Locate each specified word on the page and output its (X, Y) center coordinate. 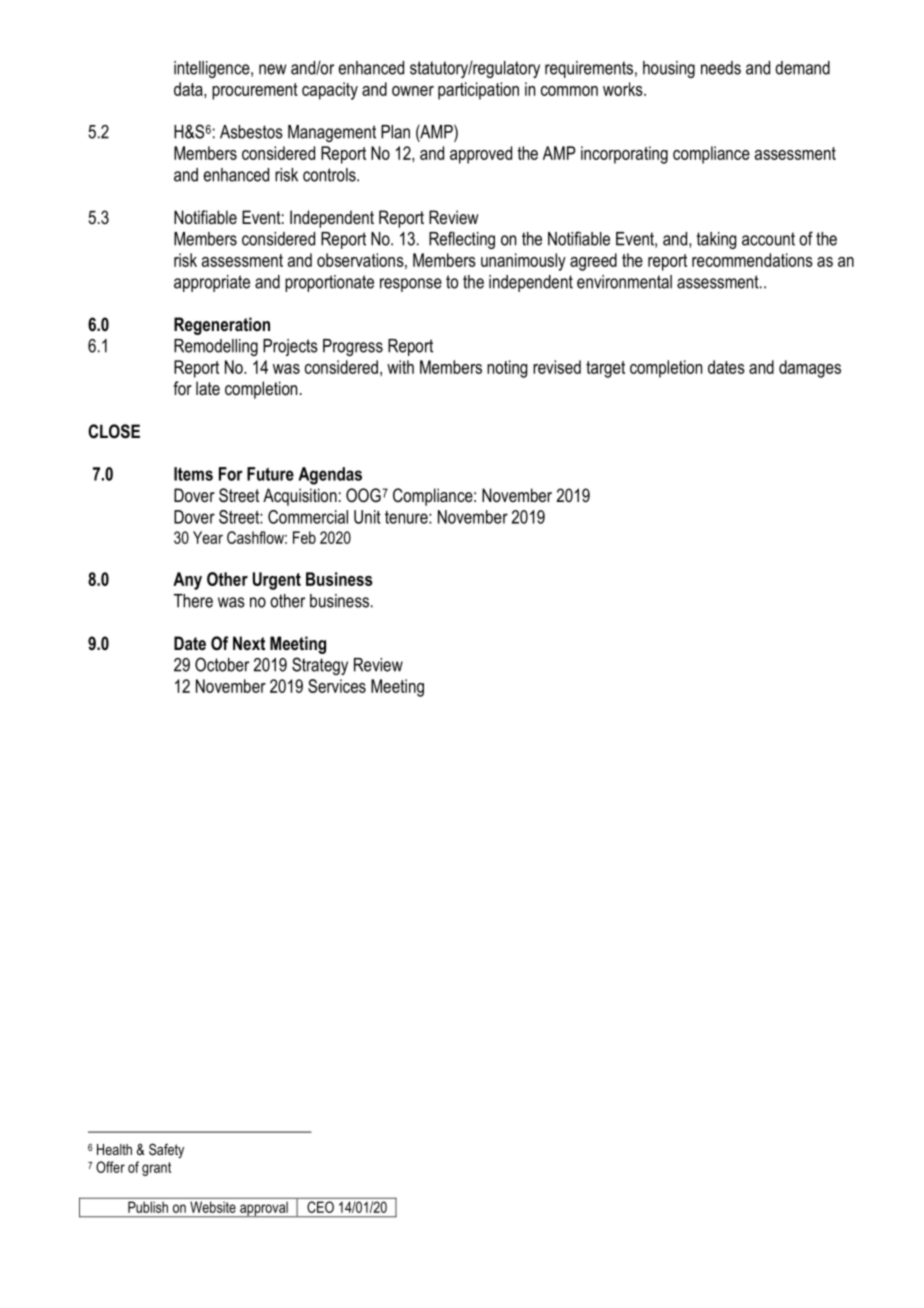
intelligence (213, 69)
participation (478, 91)
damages (810, 369)
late (208, 388)
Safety (166, 1150)
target (605, 369)
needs (721, 68)
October (222, 664)
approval (264, 1209)
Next (249, 643)
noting (507, 369)
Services (337, 686)
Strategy (320, 666)
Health (114, 1149)
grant (156, 1169)
